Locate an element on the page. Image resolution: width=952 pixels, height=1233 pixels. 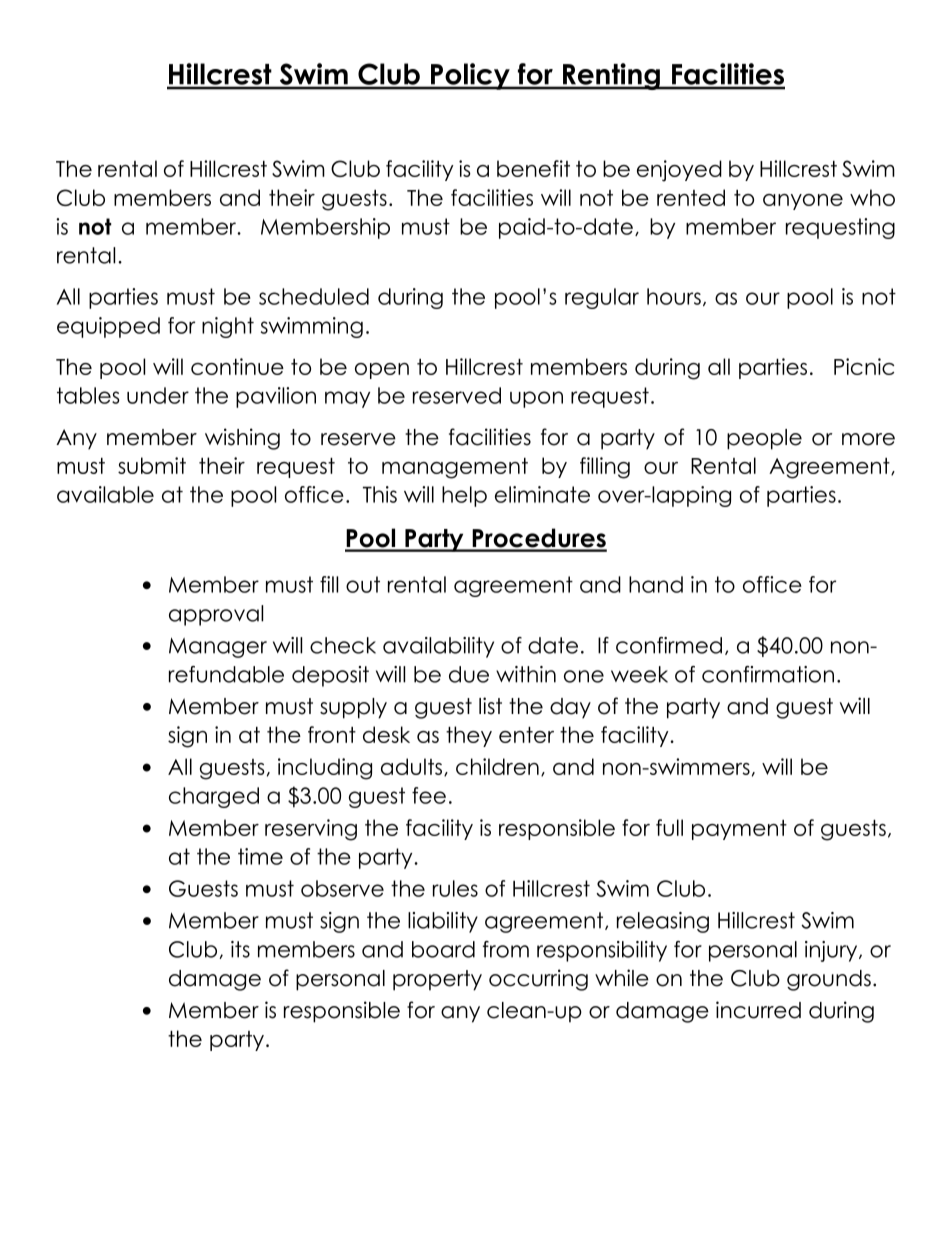
benefit is located at coordinates (533, 168).
